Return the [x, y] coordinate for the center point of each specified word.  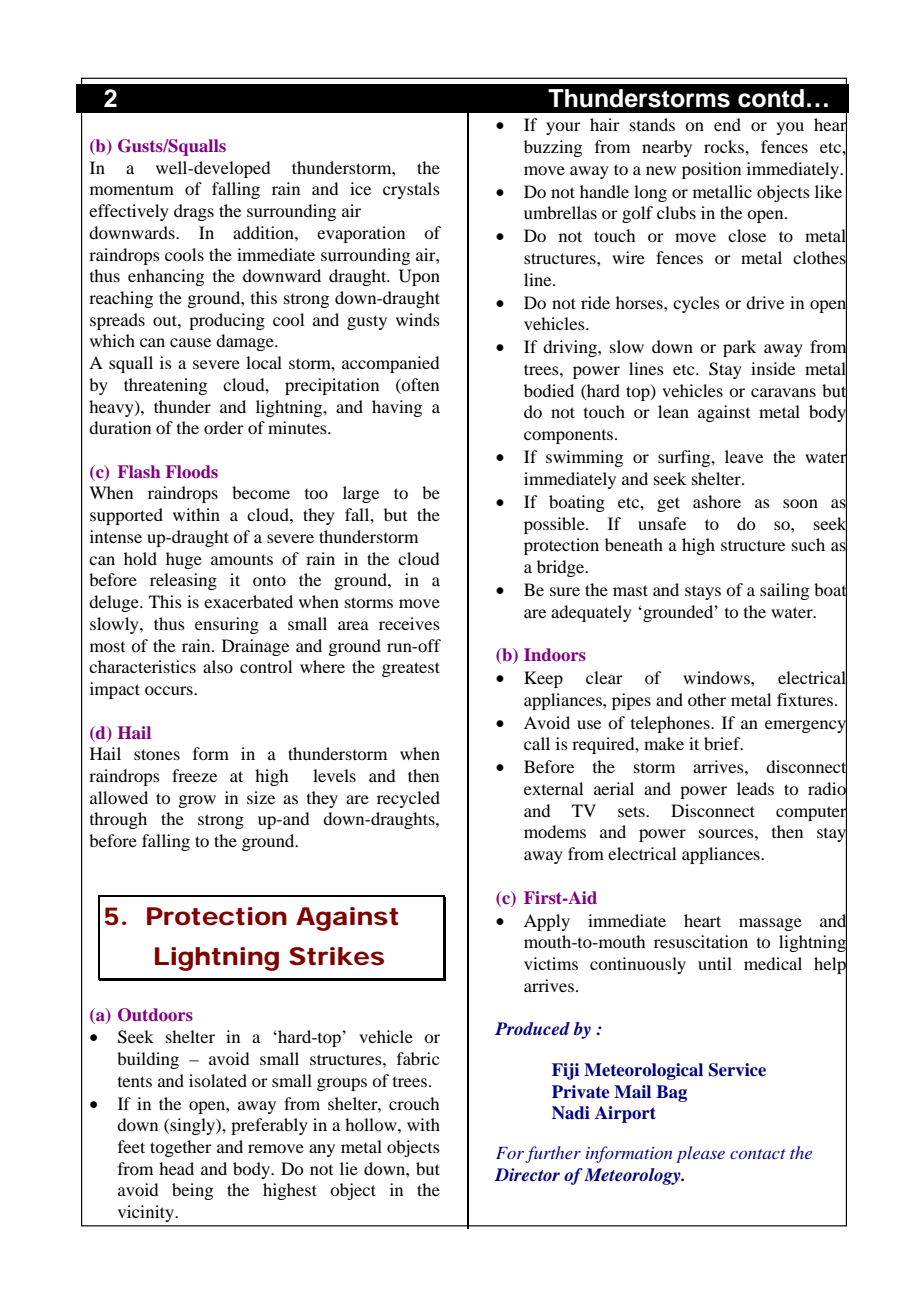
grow [197, 801]
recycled [408, 799]
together [181, 1148]
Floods [191, 471]
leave [744, 456]
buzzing [553, 148]
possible [555, 525]
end [727, 124]
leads [755, 788]
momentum [132, 189]
